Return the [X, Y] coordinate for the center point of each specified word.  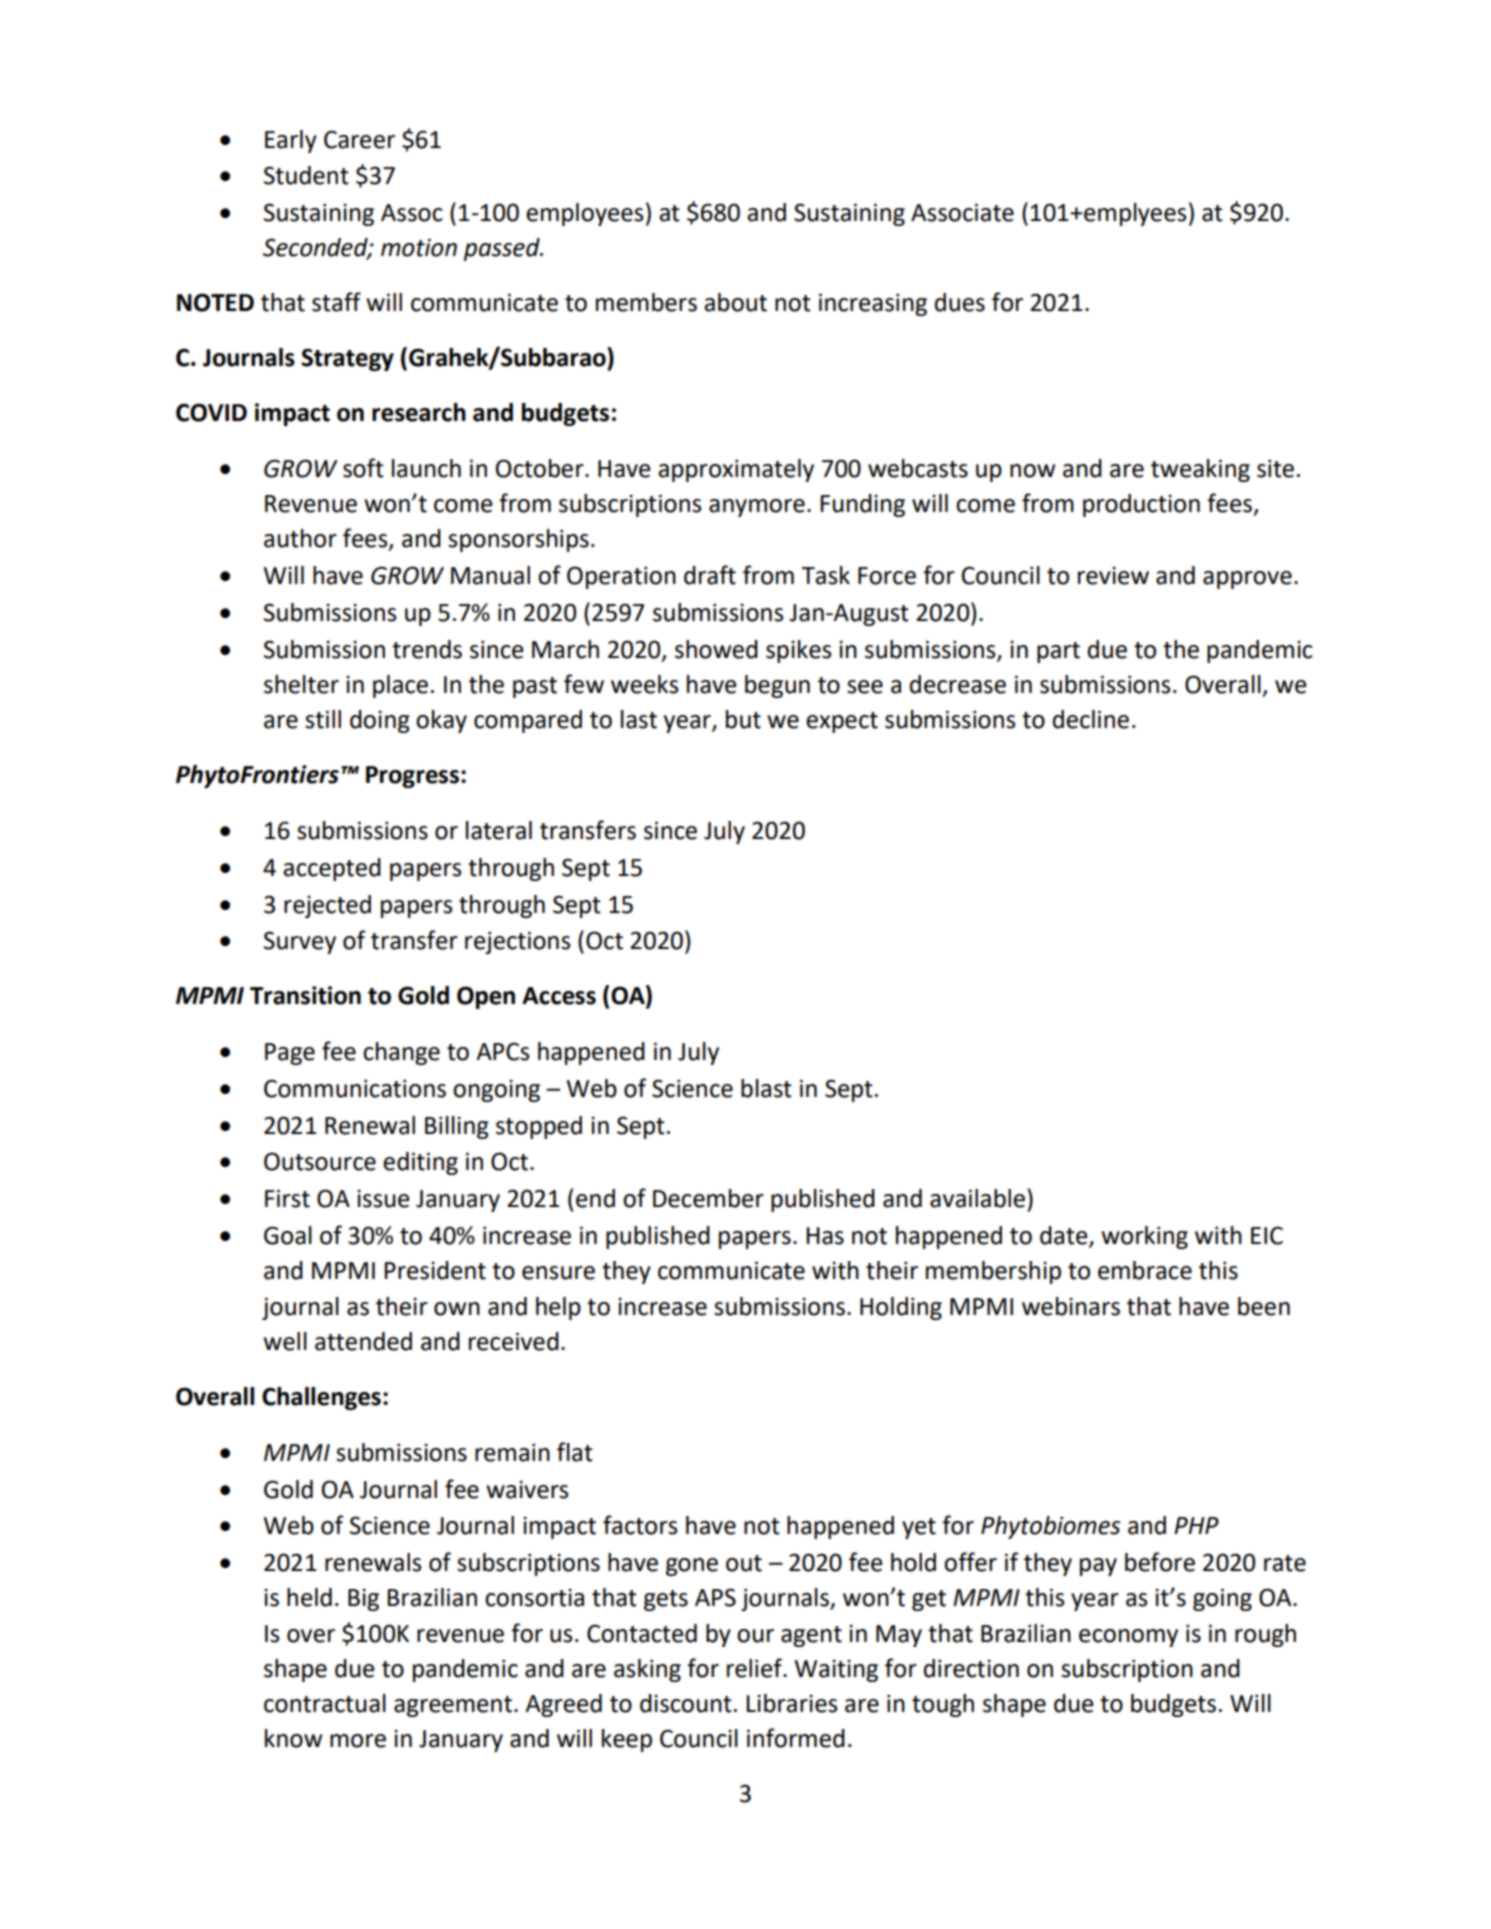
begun [777, 686]
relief [755, 1668]
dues [960, 302]
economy [1128, 1638]
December [708, 1198]
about [735, 302]
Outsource [320, 1161]
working [1144, 1237]
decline [1091, 719]
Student [306, 175]
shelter [301, 684]
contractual [325, 1703]
